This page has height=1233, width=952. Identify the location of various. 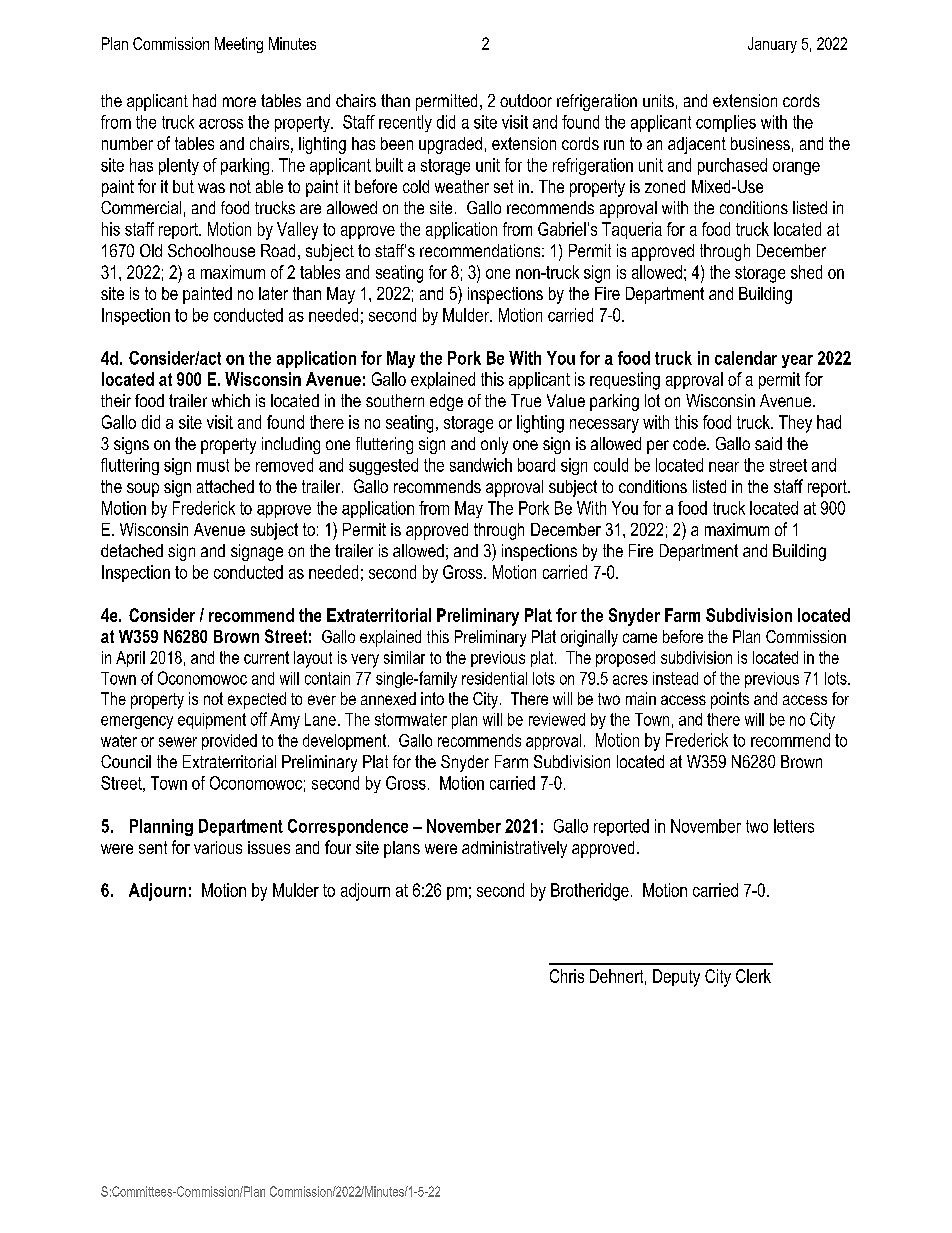
(218, 847).
